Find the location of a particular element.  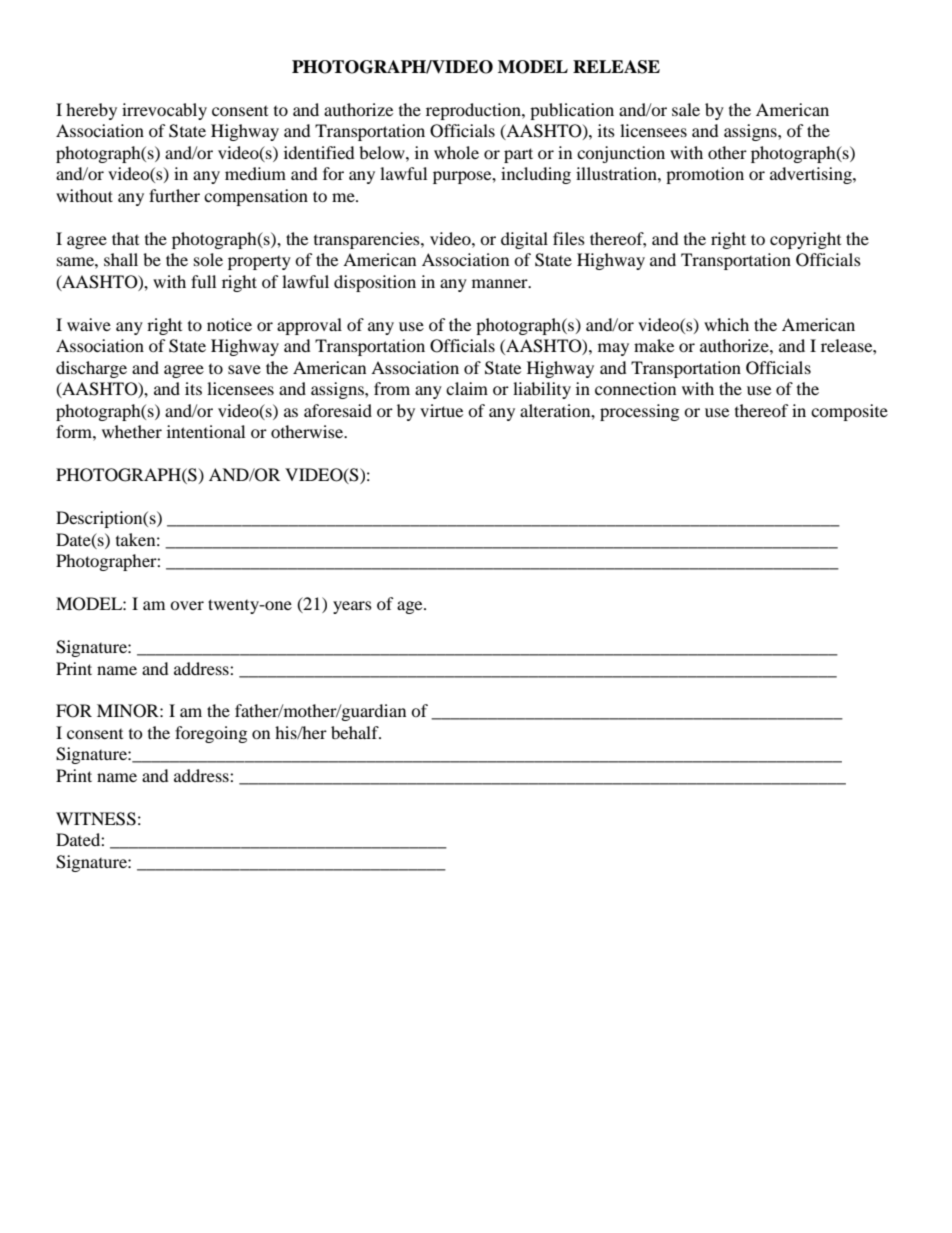

WITNESS is located at coordinates (96, 819).
